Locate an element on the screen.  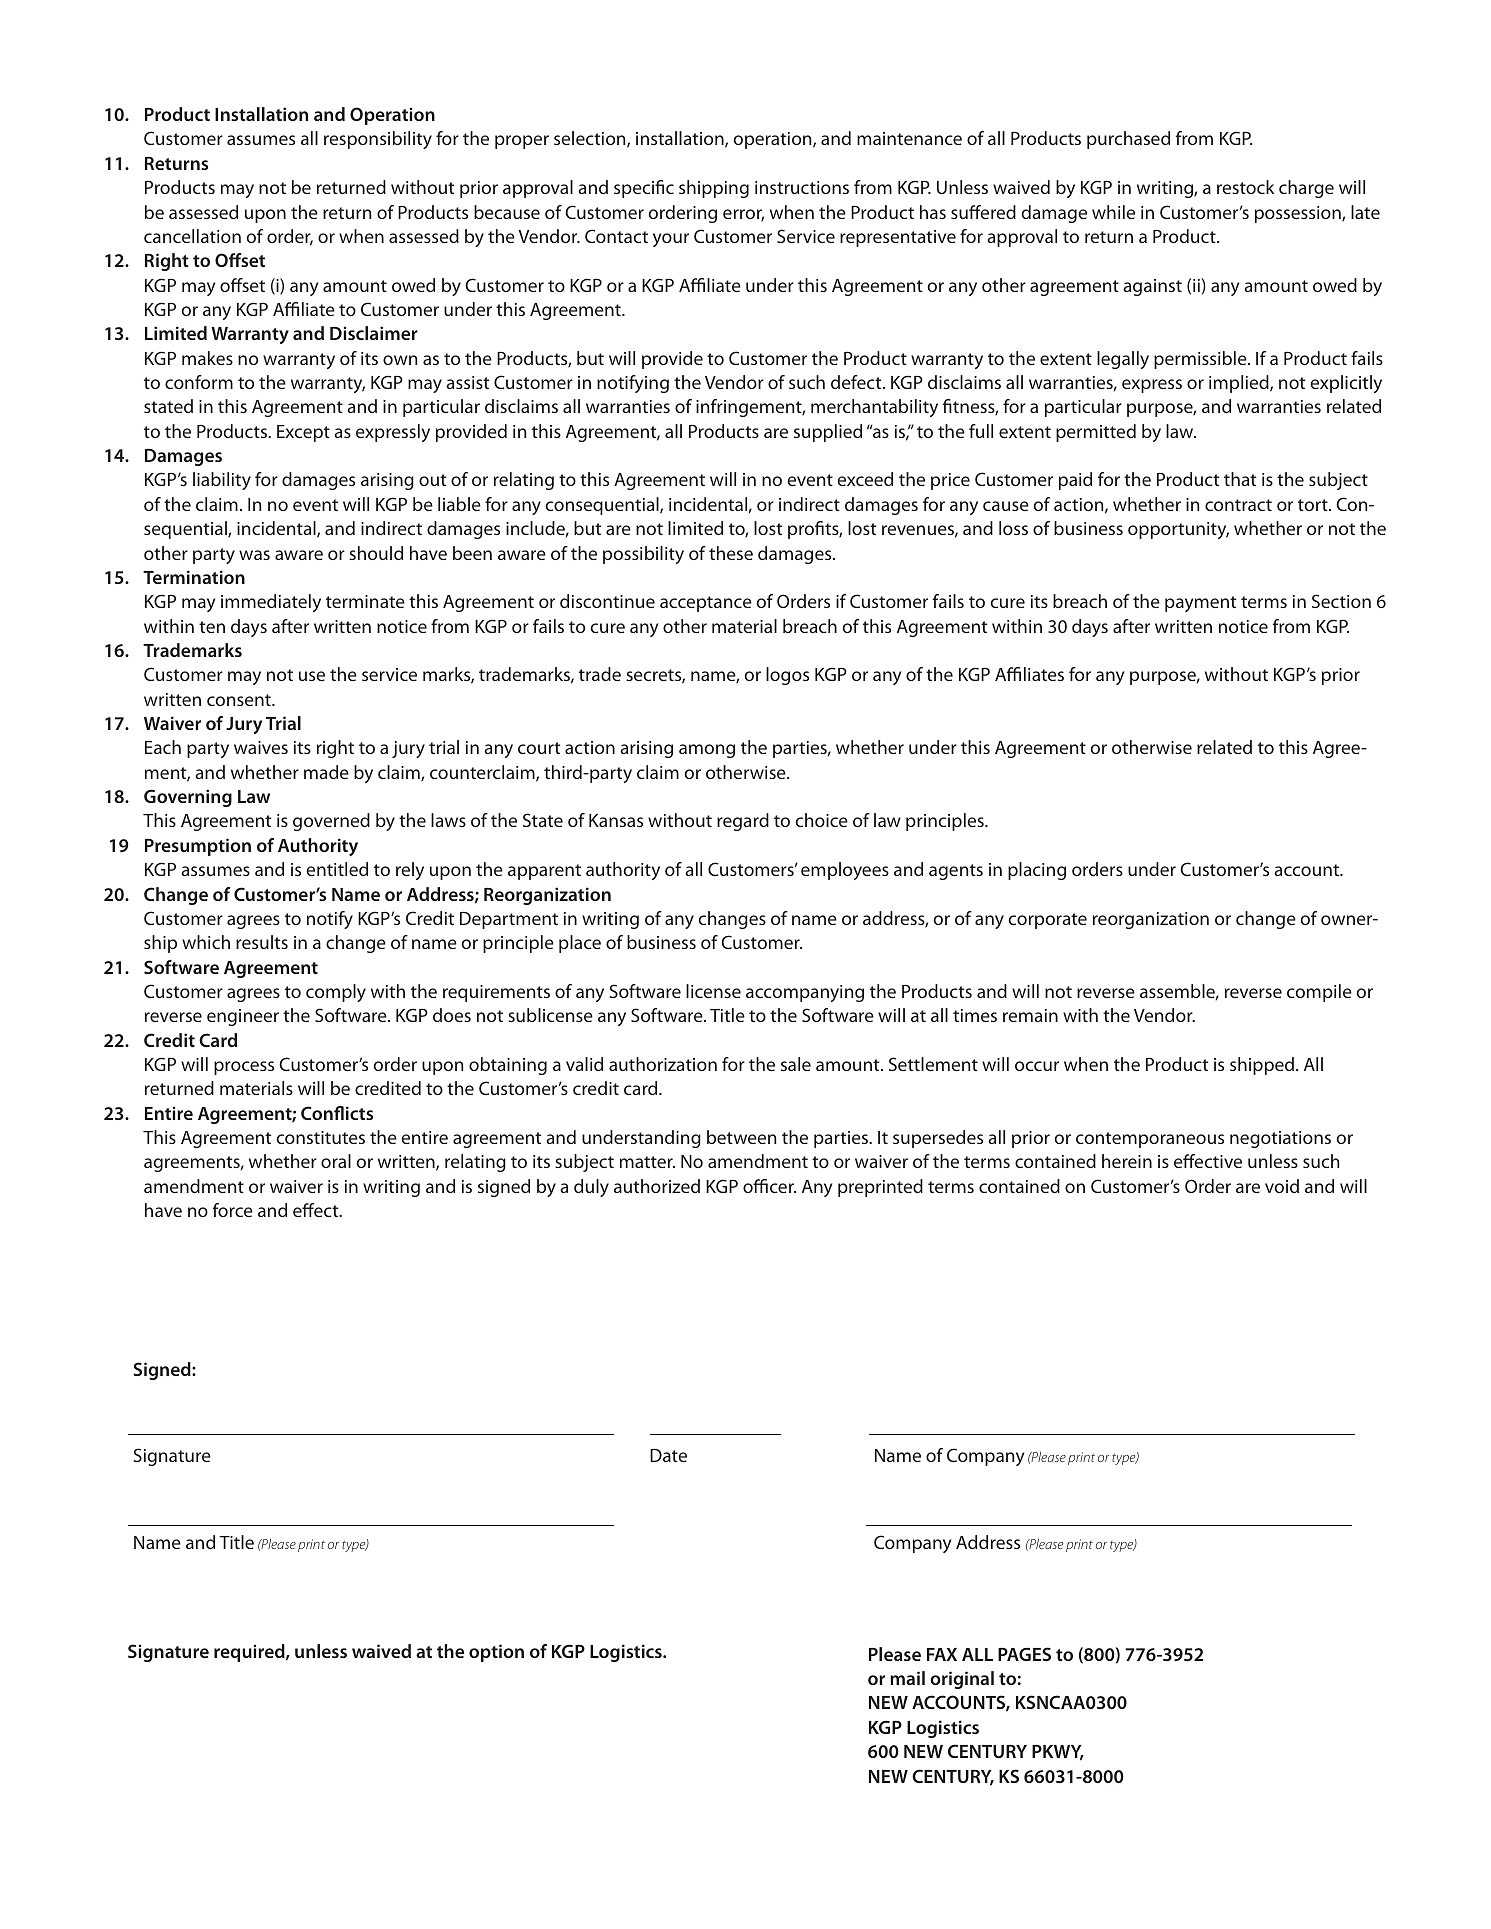
corporate is located at coordinates (1047, 921).
